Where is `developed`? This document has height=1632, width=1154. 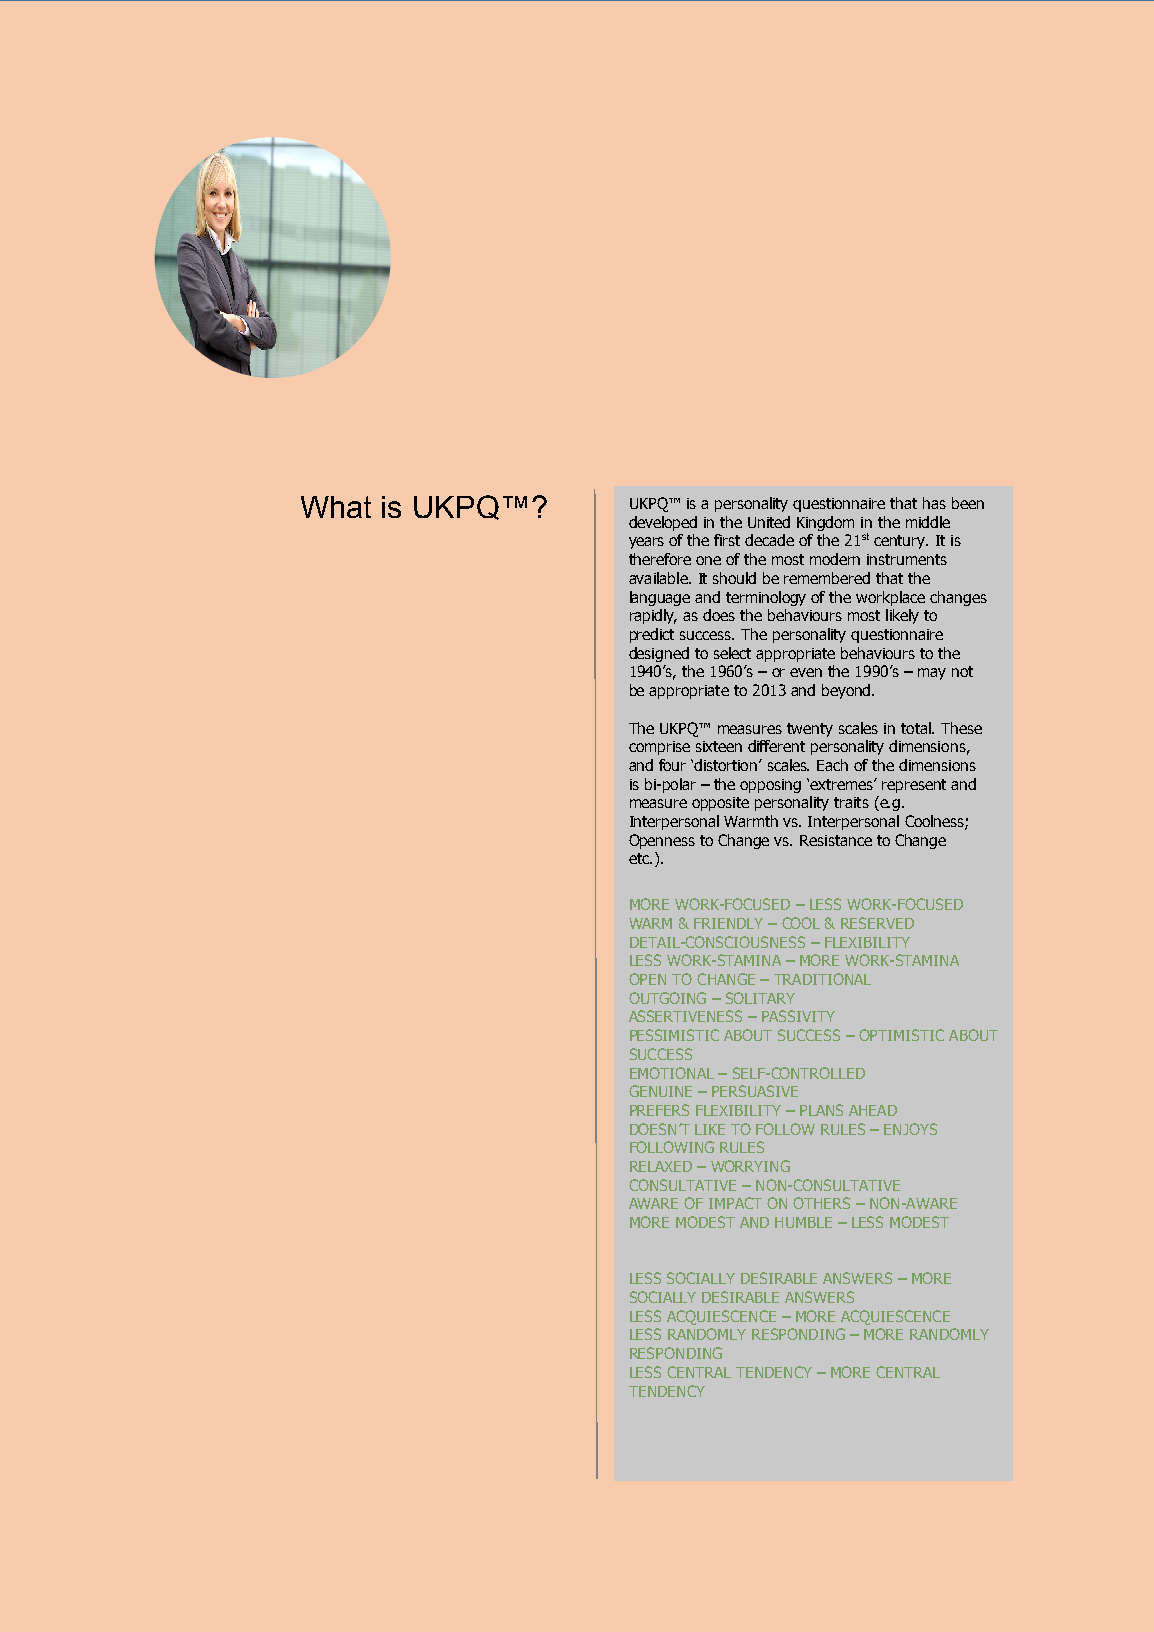 developed is located at coordinates (663, 523).
